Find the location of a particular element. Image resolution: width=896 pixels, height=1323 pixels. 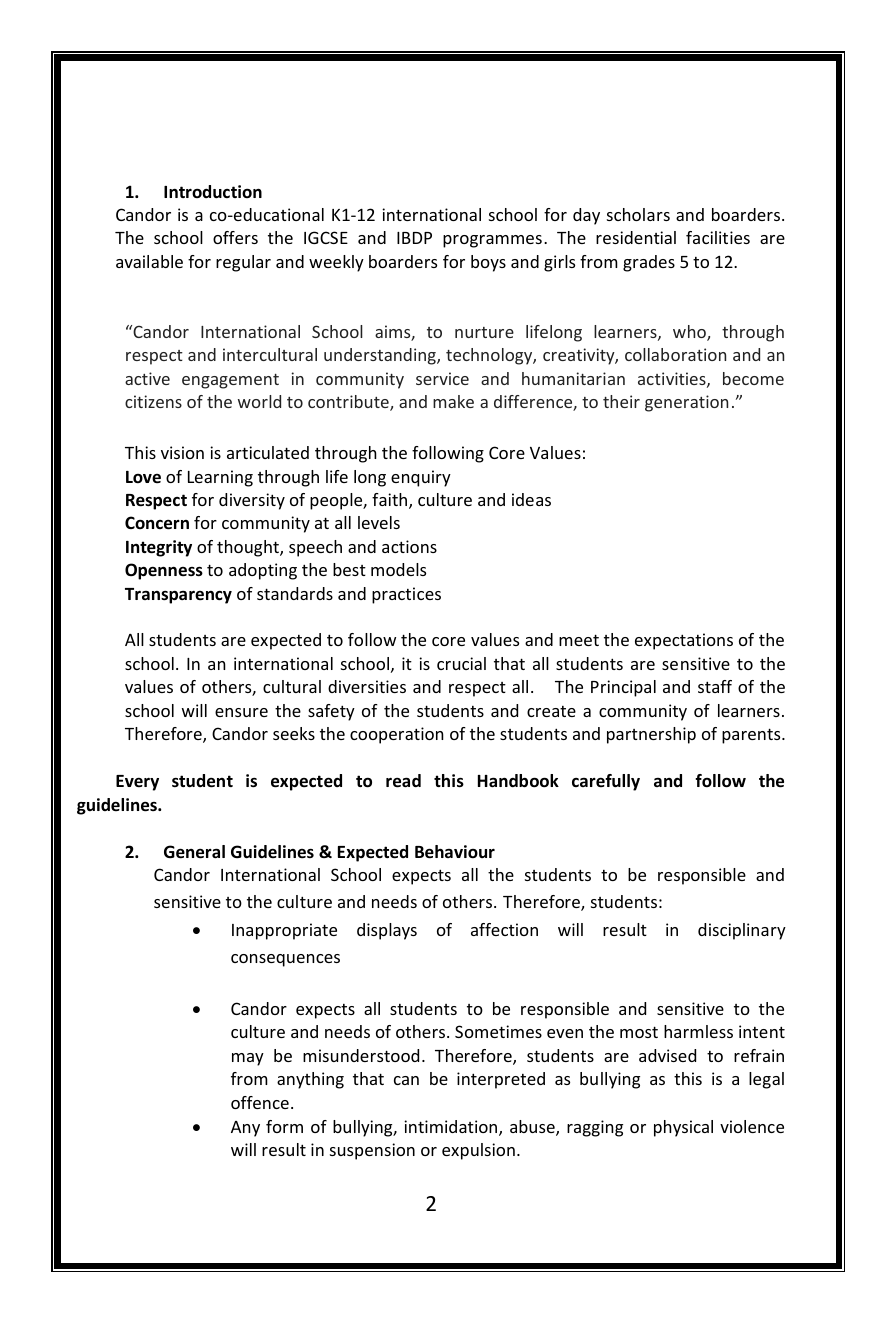

generation is located at coordinates (686, 403).
